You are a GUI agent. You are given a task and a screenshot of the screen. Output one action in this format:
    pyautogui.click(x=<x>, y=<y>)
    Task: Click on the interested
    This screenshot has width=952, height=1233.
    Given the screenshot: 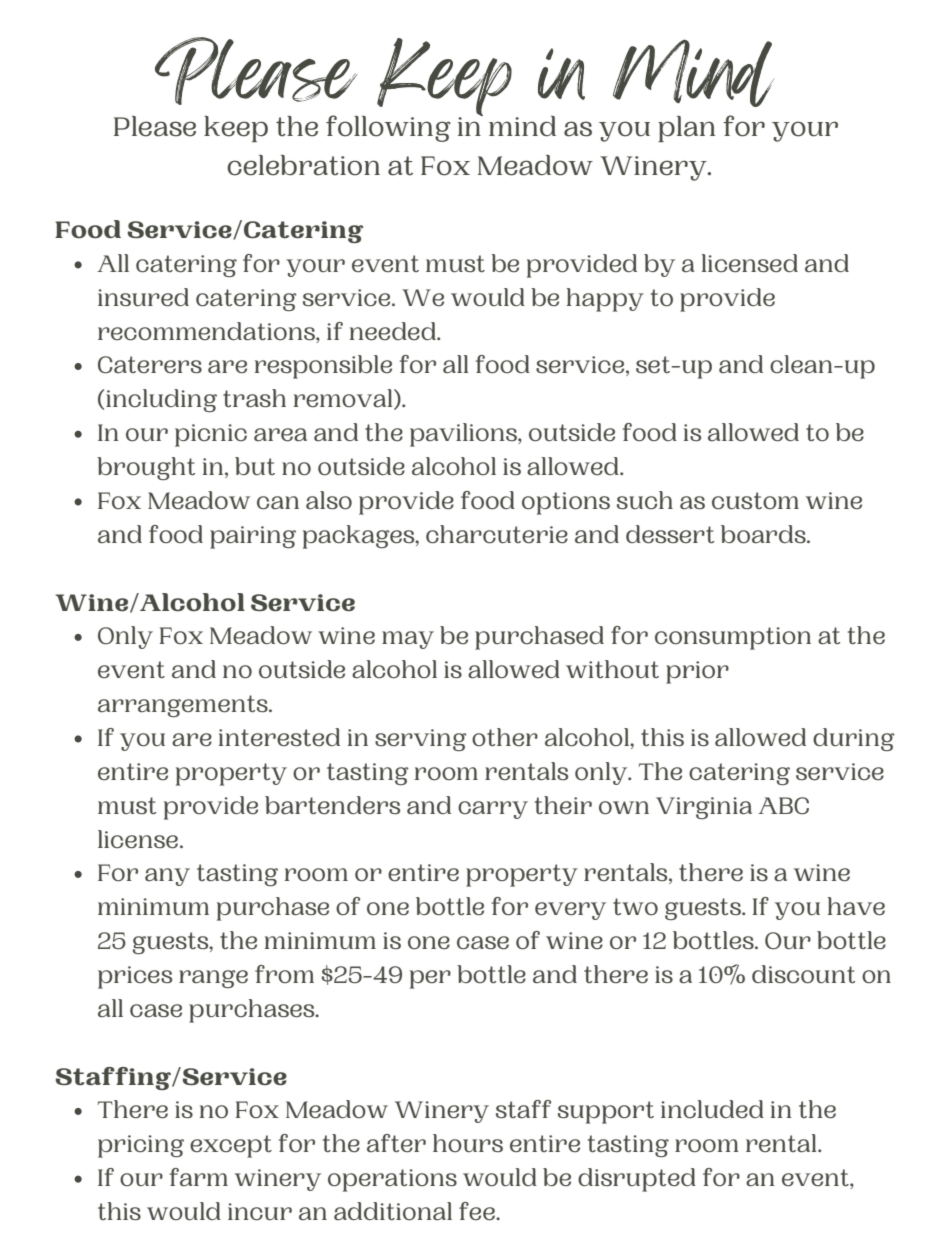 What is the action you would take?
    pyautogui.click(x=279, y=737)
